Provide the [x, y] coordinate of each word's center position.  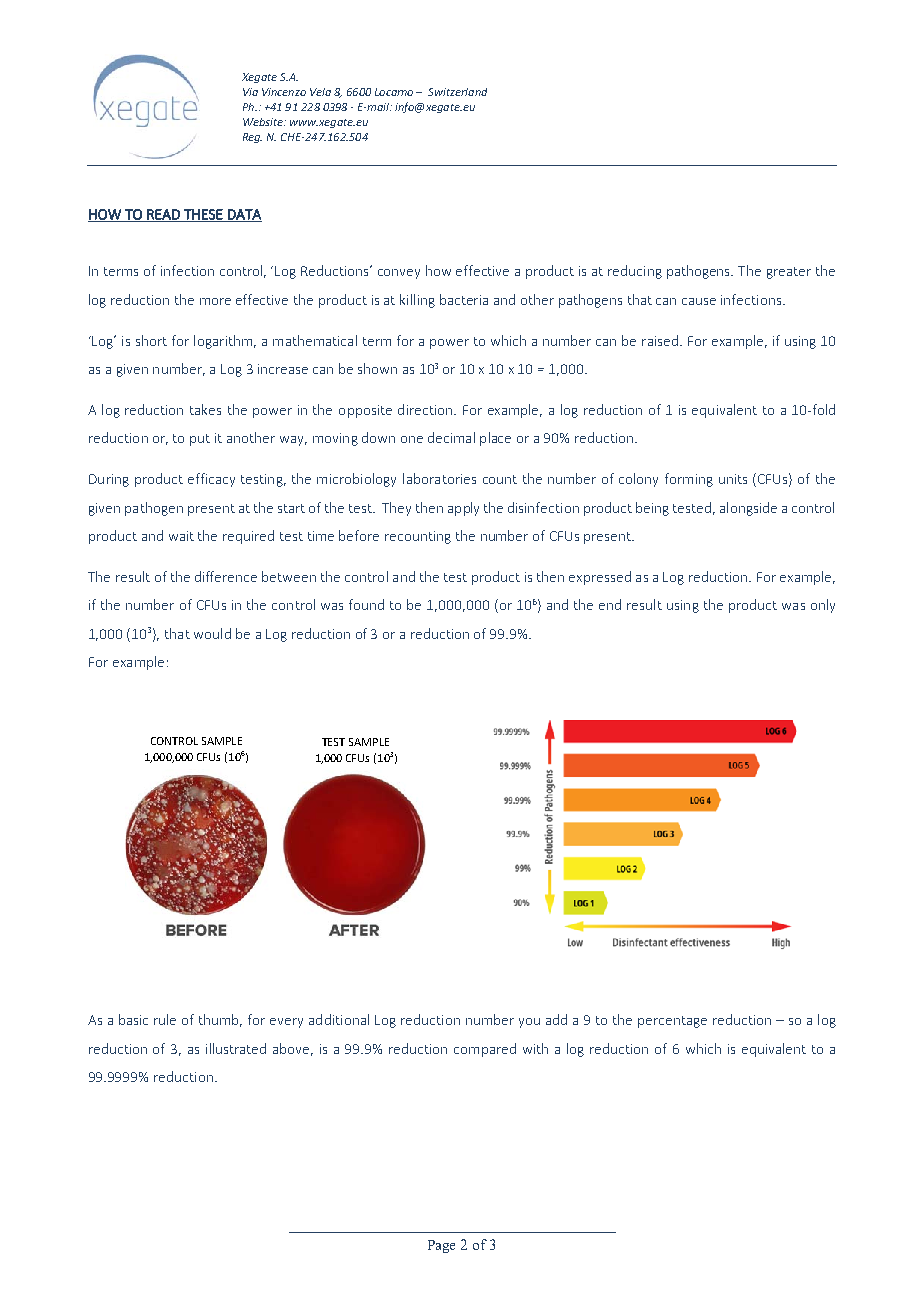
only [823, 606]
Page [441, 1246]
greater [789, 273]
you [529, 1023]
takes [205, 409]
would [212, 633]
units [733, 479]
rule [165, 1019]
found [366, 604]
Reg [252, 138]
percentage [672, 1022]
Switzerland [457, 92]
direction [426, 409]
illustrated [236, 1048]
